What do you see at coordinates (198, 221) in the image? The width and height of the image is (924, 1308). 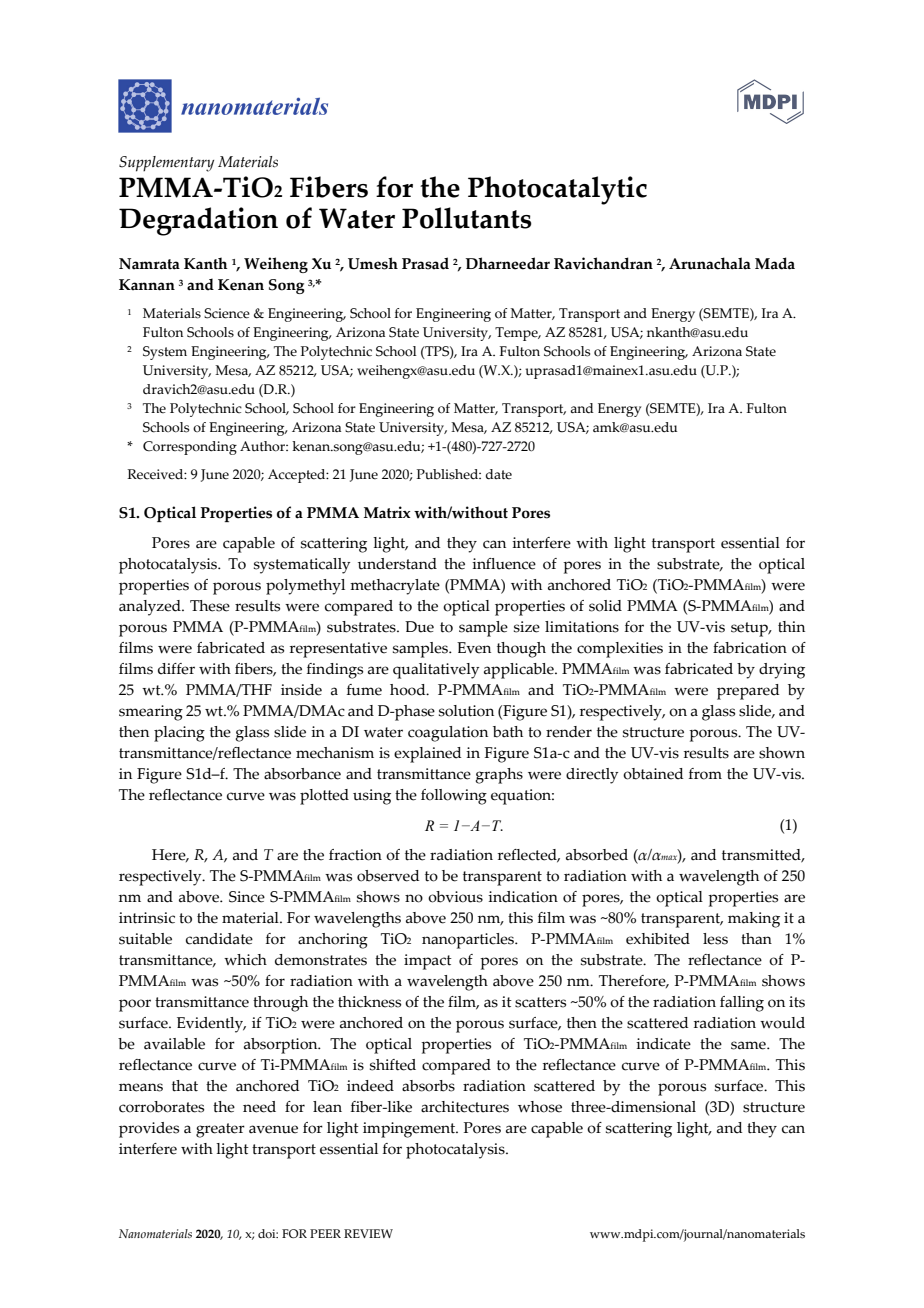 I see `Degradation` at bounding box center [198, 221].
